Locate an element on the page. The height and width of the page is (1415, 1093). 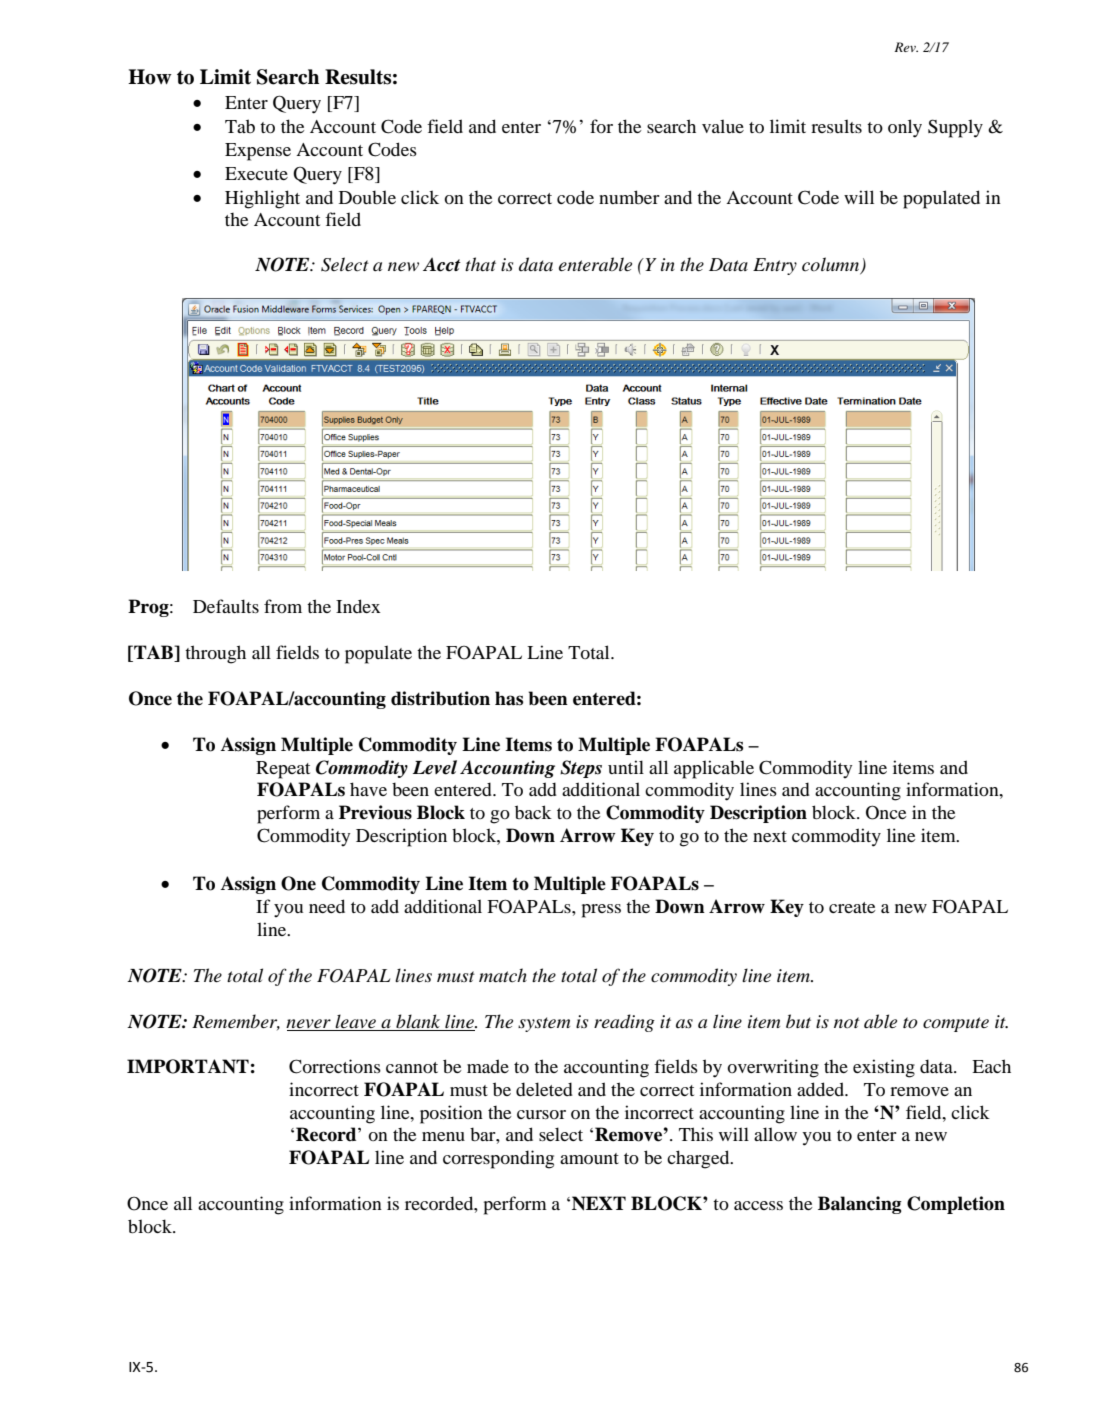
Defaults is located at coordinates (226, 606).
